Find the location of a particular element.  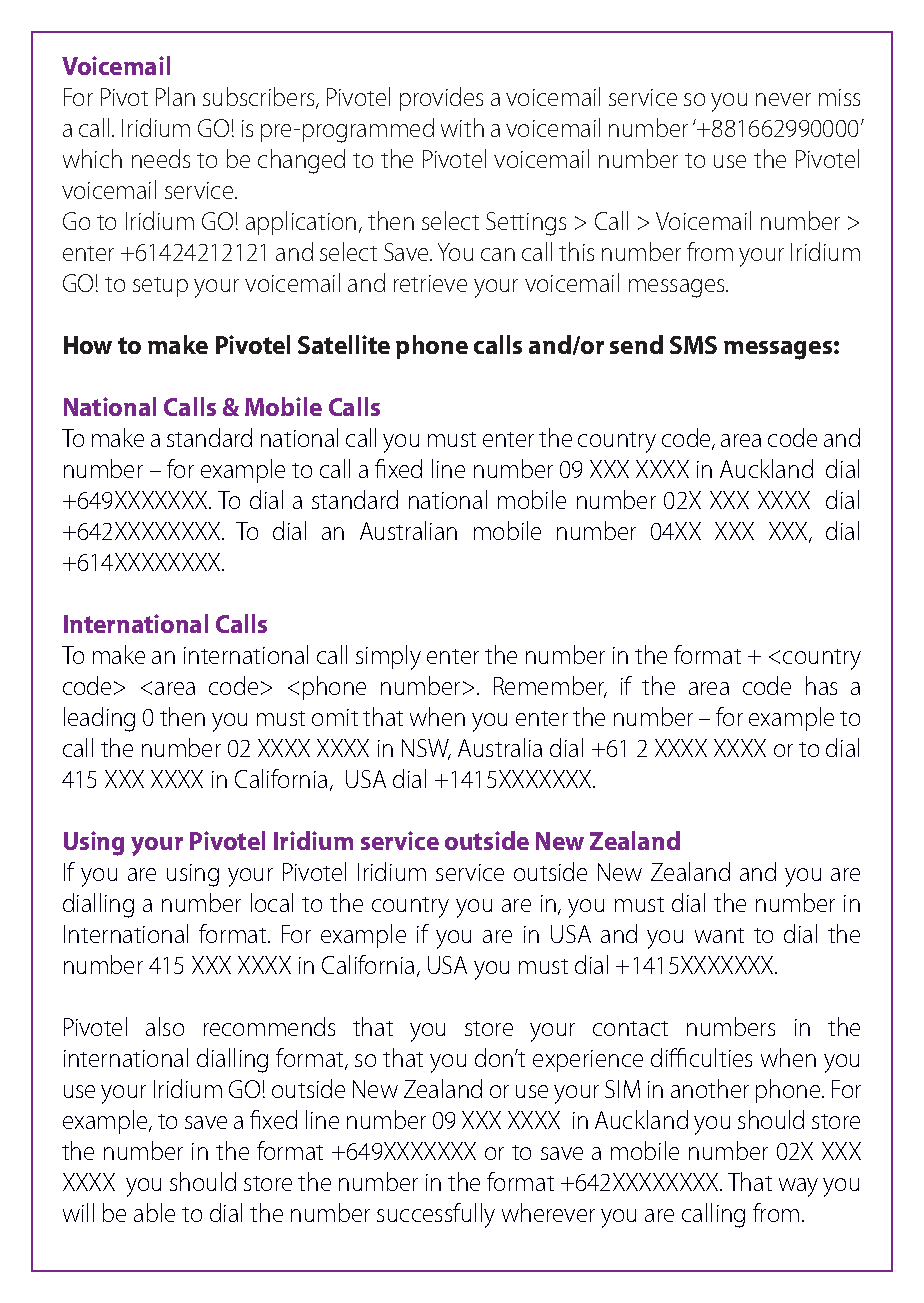

able is located at coordinates (154, 1212).
